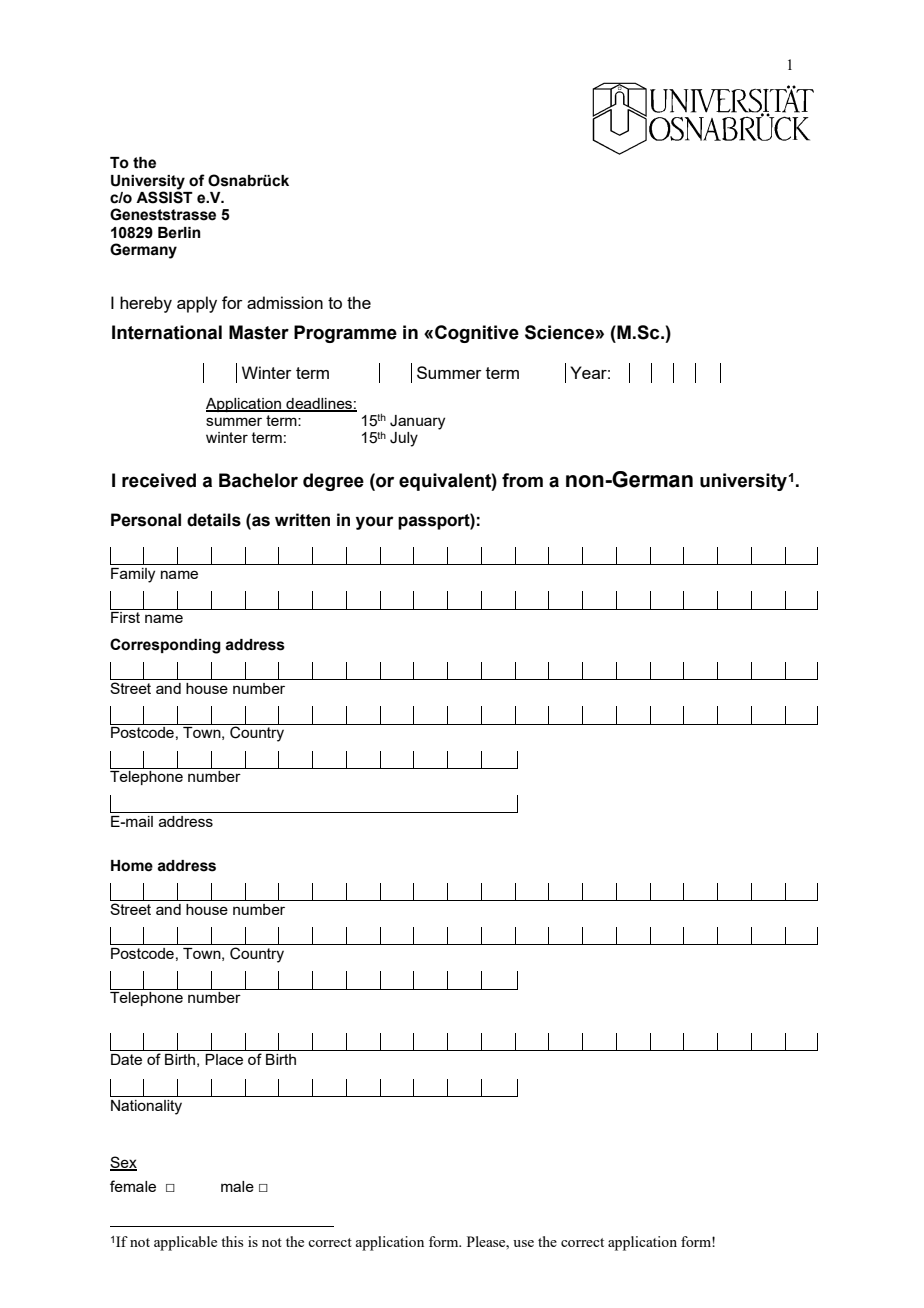  What do you see at coordinates (375, 523) in the image?
I see `your` at bounding box center [375, 523].
